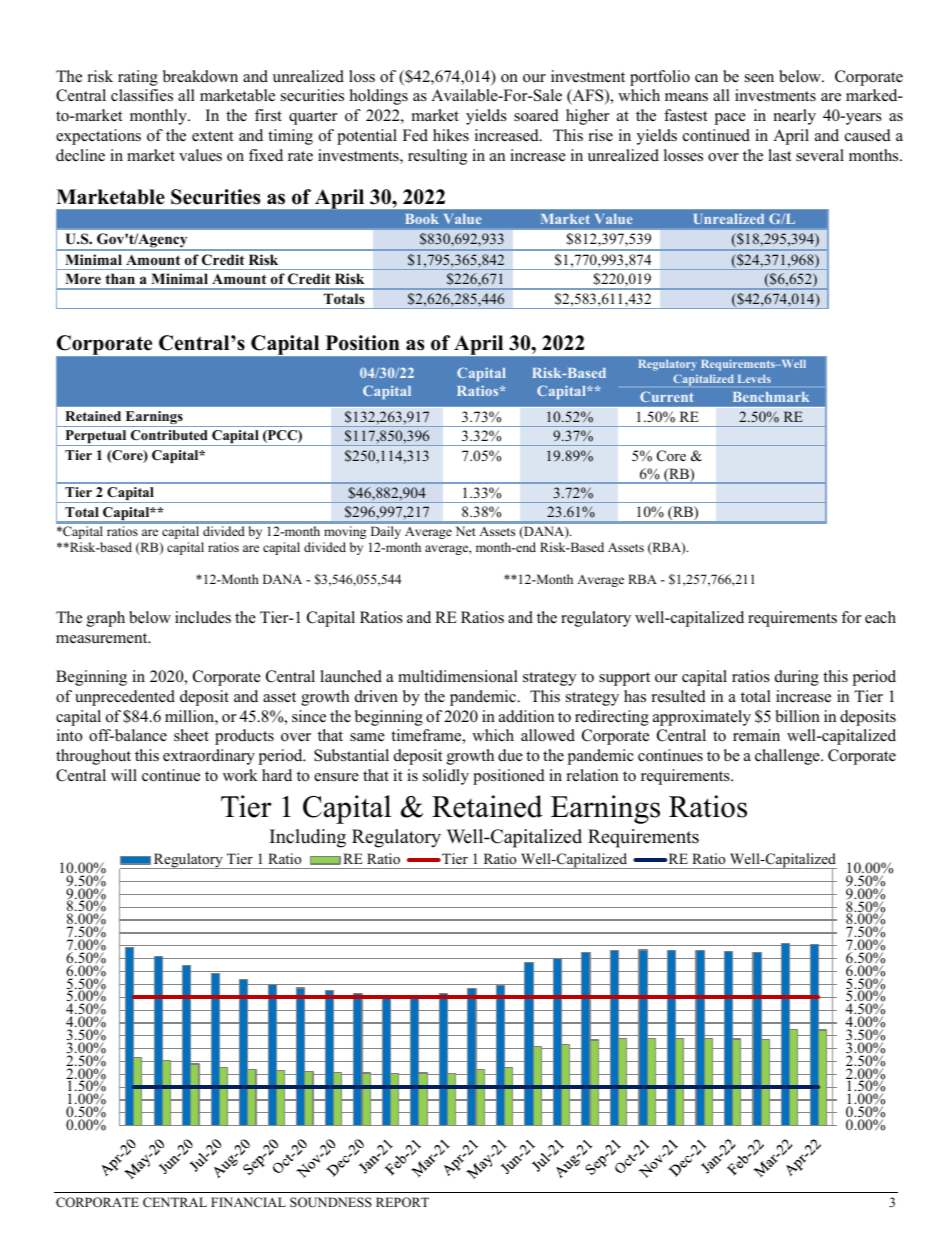 This document has width=952, height=1233. What do you see at coordinates (142, 95) in the document?
I see `classifies` at bounding box center [142, 95].
